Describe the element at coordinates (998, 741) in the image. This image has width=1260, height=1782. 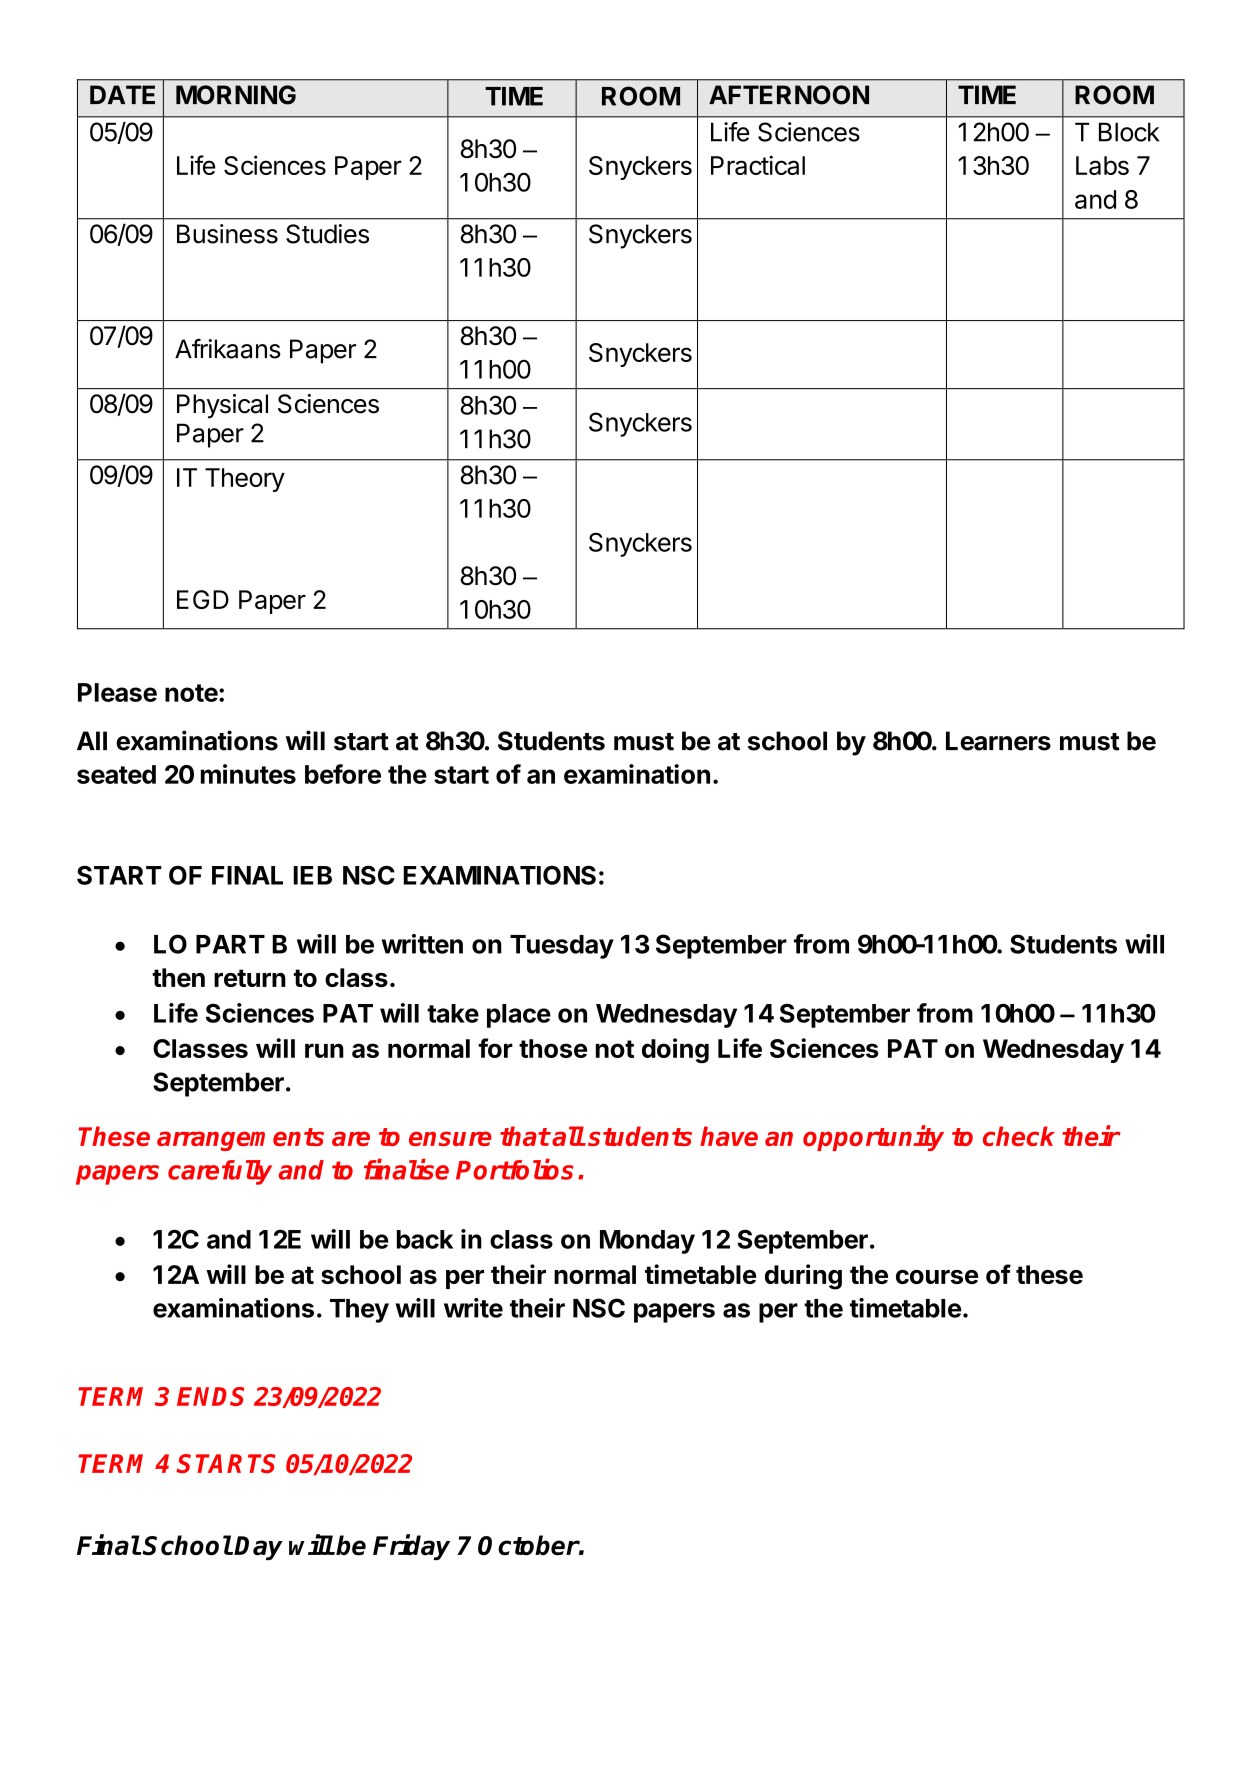
I see `Learners` at that location.
